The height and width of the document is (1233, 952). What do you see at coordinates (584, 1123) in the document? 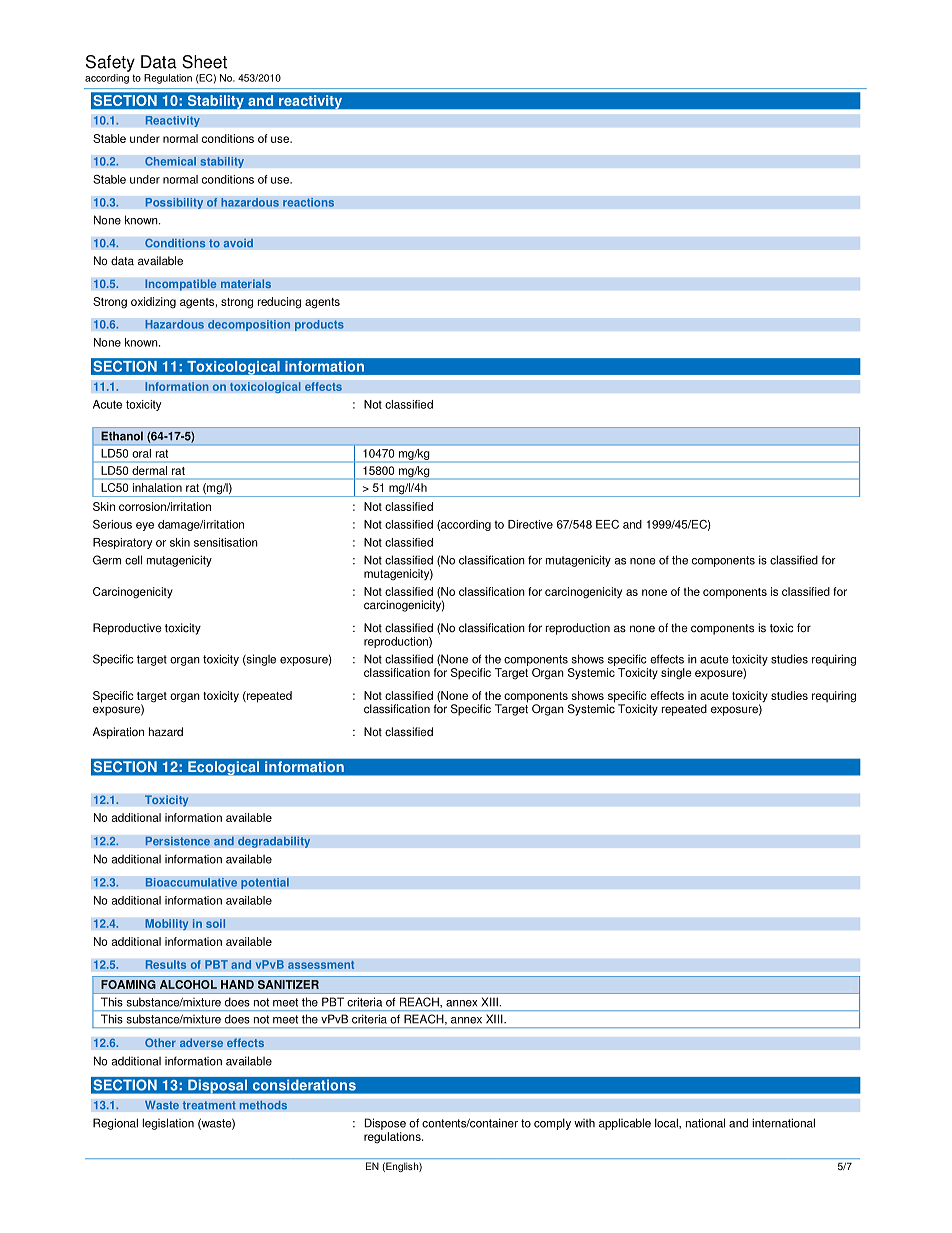
I see `with` at bounding box center [584, 1123].
